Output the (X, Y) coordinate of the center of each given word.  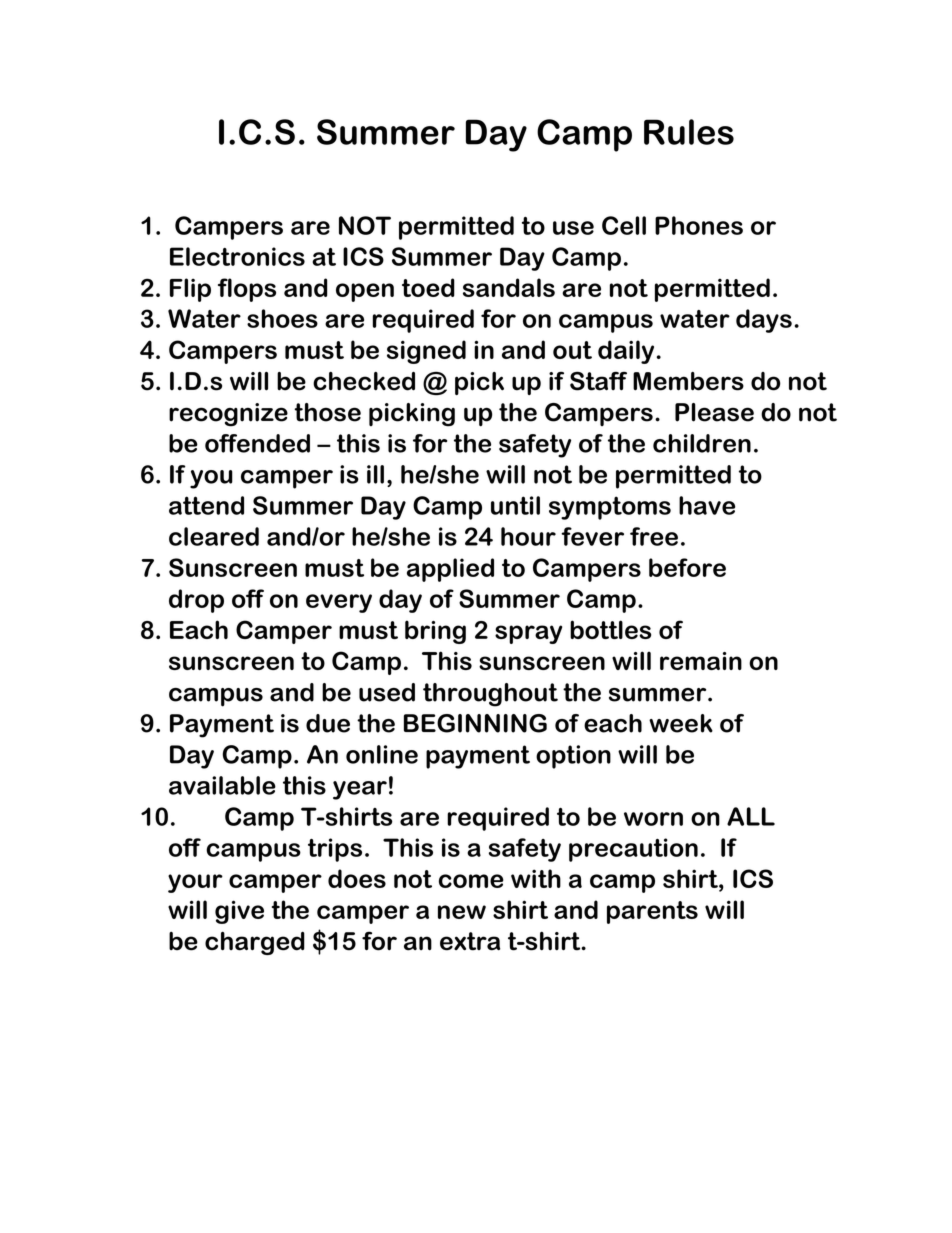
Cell (624, 225)
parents (652, 912)
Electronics (237, 256)
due (328, 723)
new (462, 912)
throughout (490, 695)
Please (714, 412)
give (239, 912)
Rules (689, 132)
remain (701, 661)
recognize (228, 415)
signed (426, 352)
